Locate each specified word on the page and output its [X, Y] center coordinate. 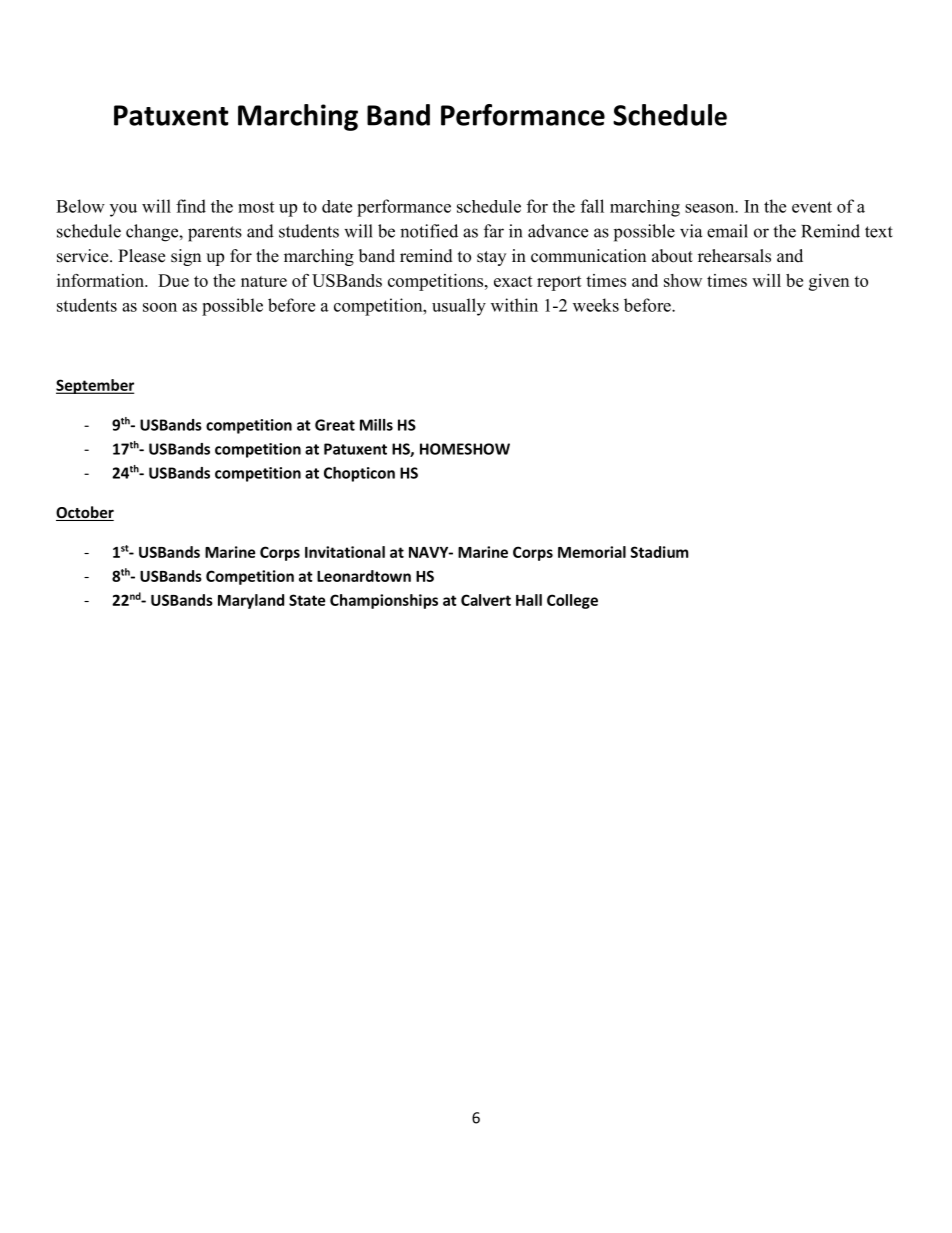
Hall [529, 600]
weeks [596, 305]
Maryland [251, 601]
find [191, 206]
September [95, 386]
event [812, 207]
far [494, 231]
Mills [376, 425]
